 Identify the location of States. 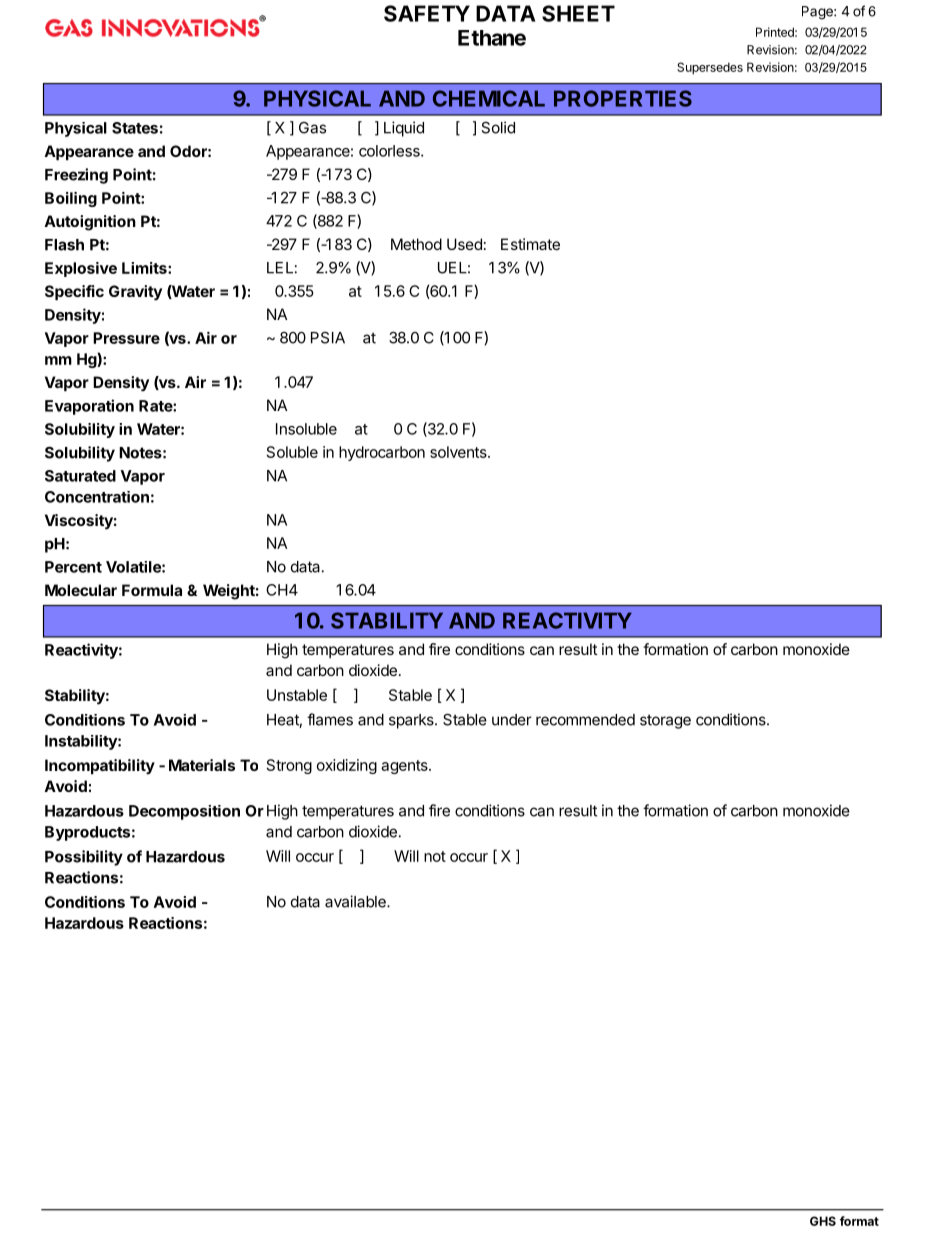
(135, 128).
